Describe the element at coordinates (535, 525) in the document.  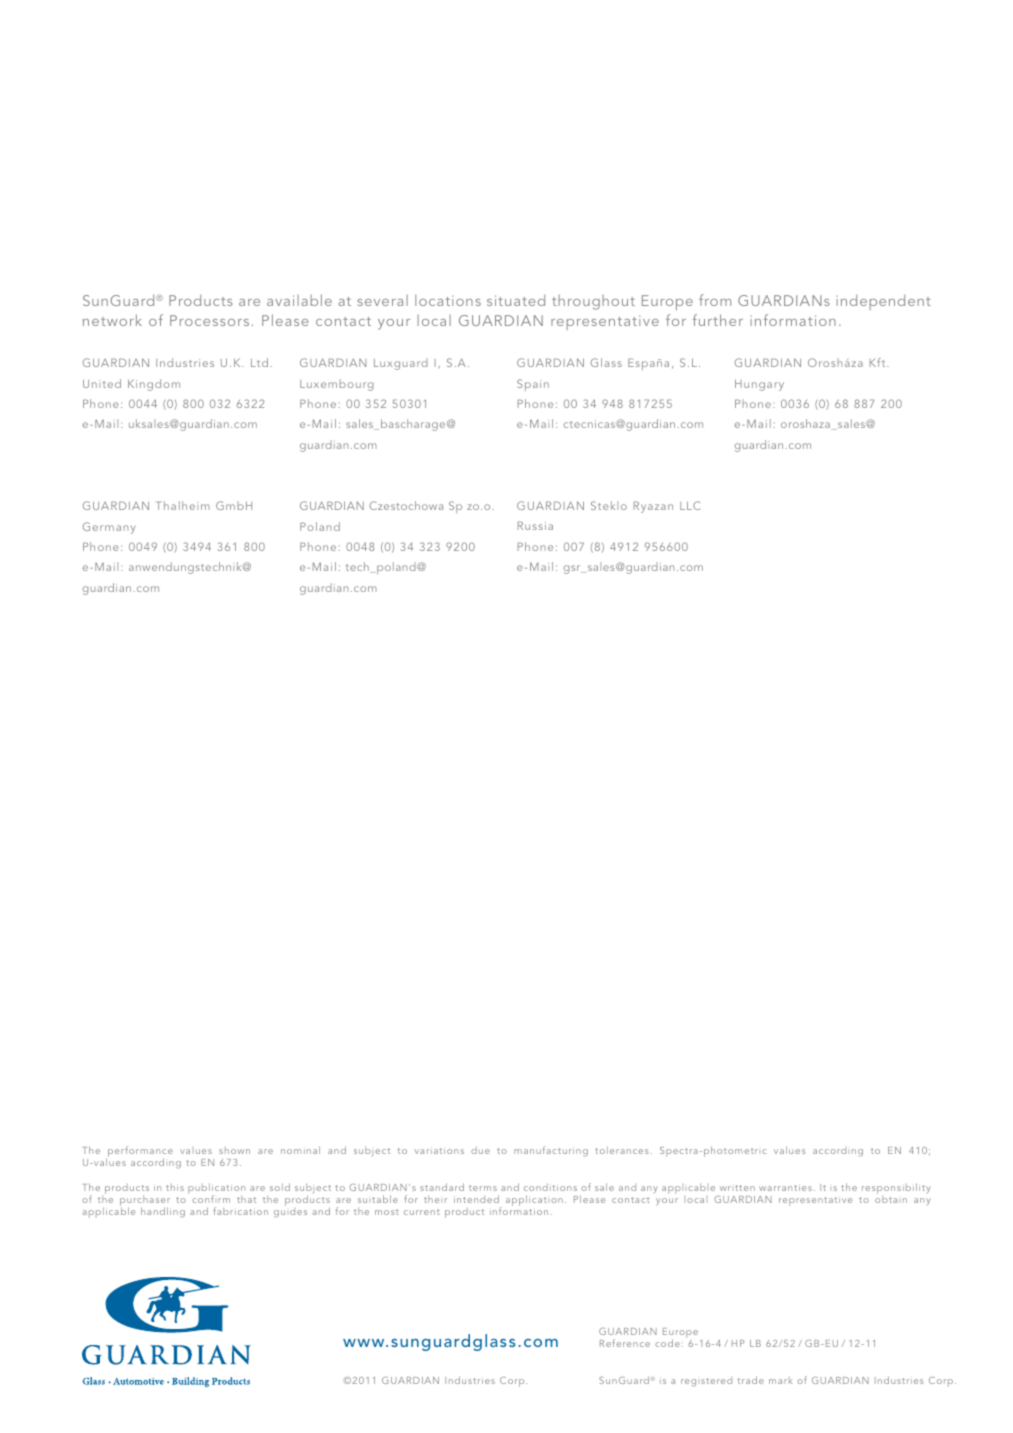
I see `Russia` at that location.
